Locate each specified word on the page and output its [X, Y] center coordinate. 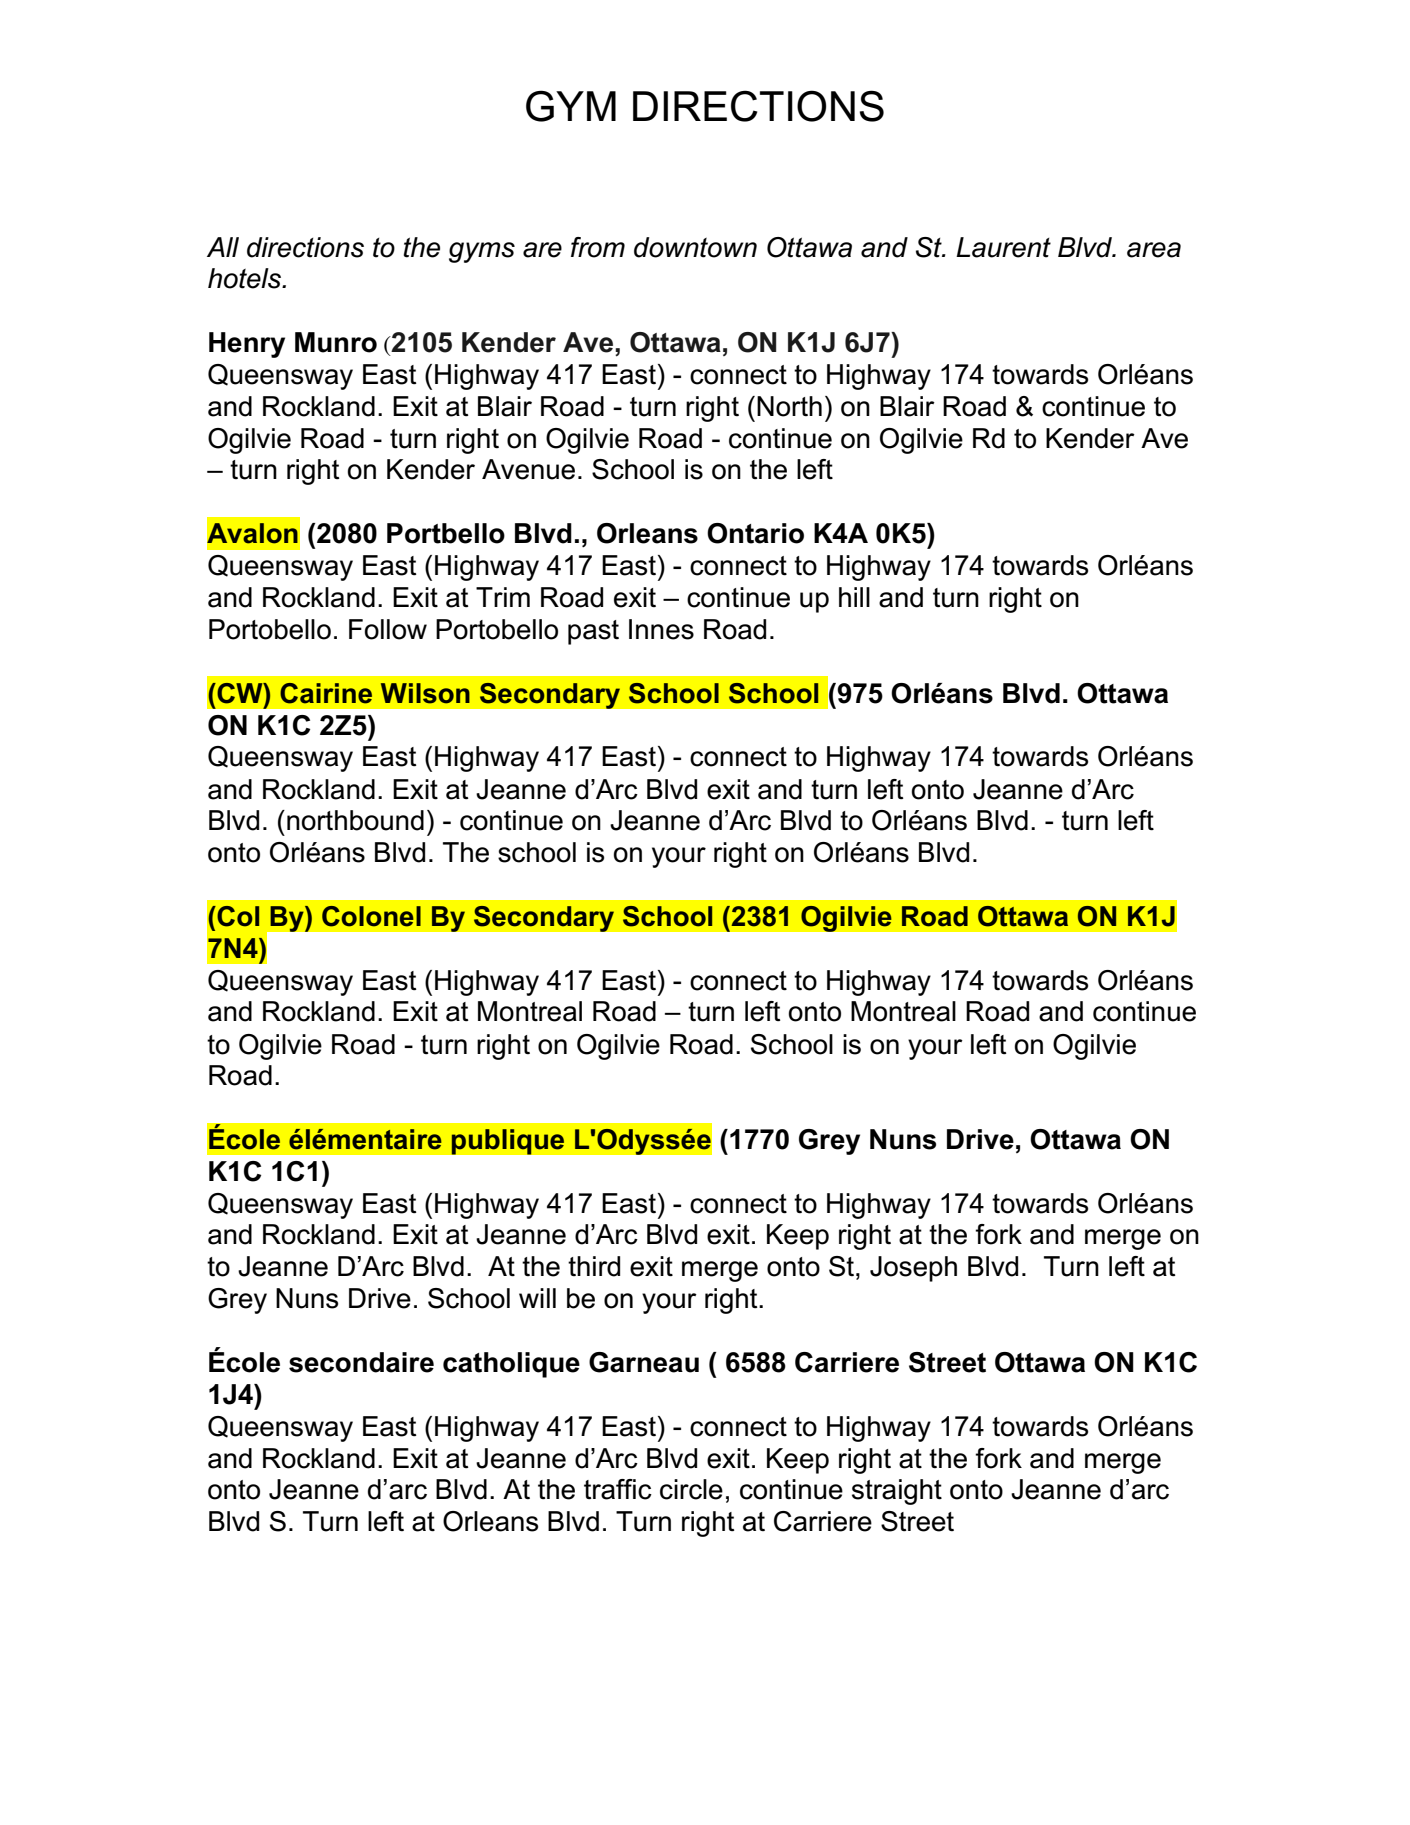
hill [854, 597]
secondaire [361, 1362]
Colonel [371, 916]
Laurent [1003, 247]
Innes [661, 629]
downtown [695, 247]
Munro [336, 342]
